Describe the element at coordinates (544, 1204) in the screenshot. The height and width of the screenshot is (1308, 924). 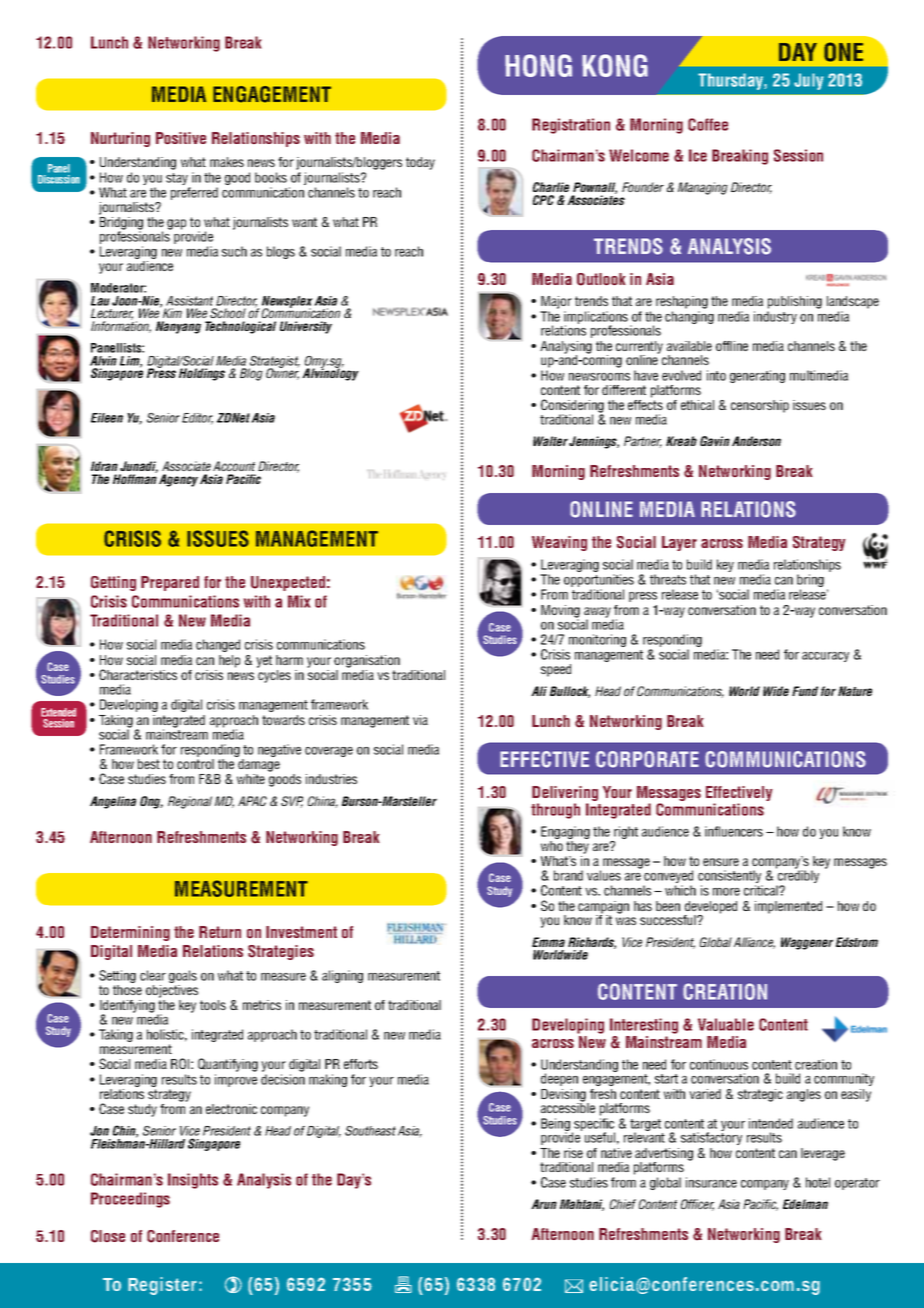
I see `Arun` at that location.
